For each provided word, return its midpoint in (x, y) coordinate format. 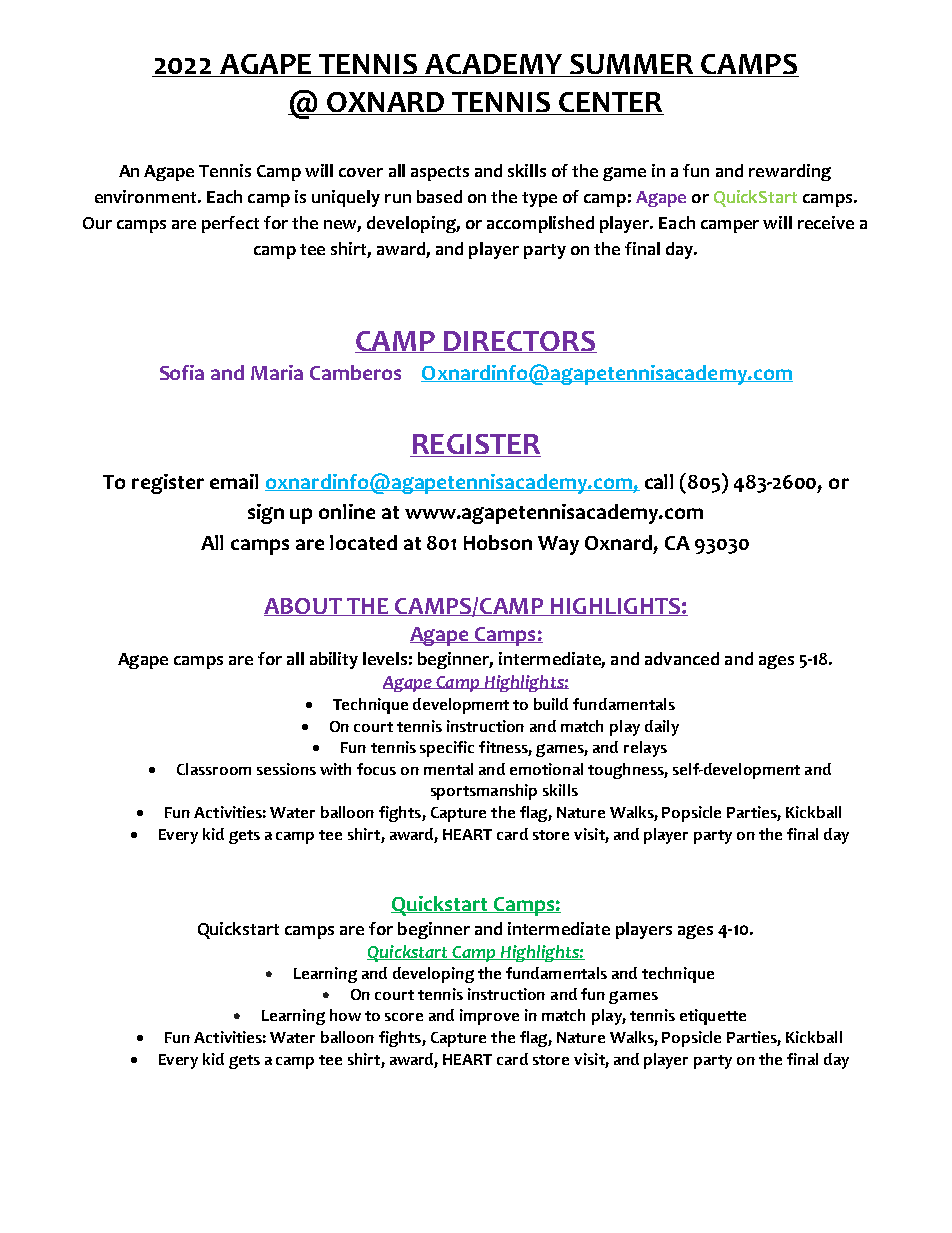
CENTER (610, 103)
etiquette (713, 1017)
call (659, 481)
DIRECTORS (520, 342)
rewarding (790, 172)
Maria (277, 372)
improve (489, 1017)
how (345, 1015)
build (551, 704)
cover (361, 172)
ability (334, 660)
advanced (682, 658)
